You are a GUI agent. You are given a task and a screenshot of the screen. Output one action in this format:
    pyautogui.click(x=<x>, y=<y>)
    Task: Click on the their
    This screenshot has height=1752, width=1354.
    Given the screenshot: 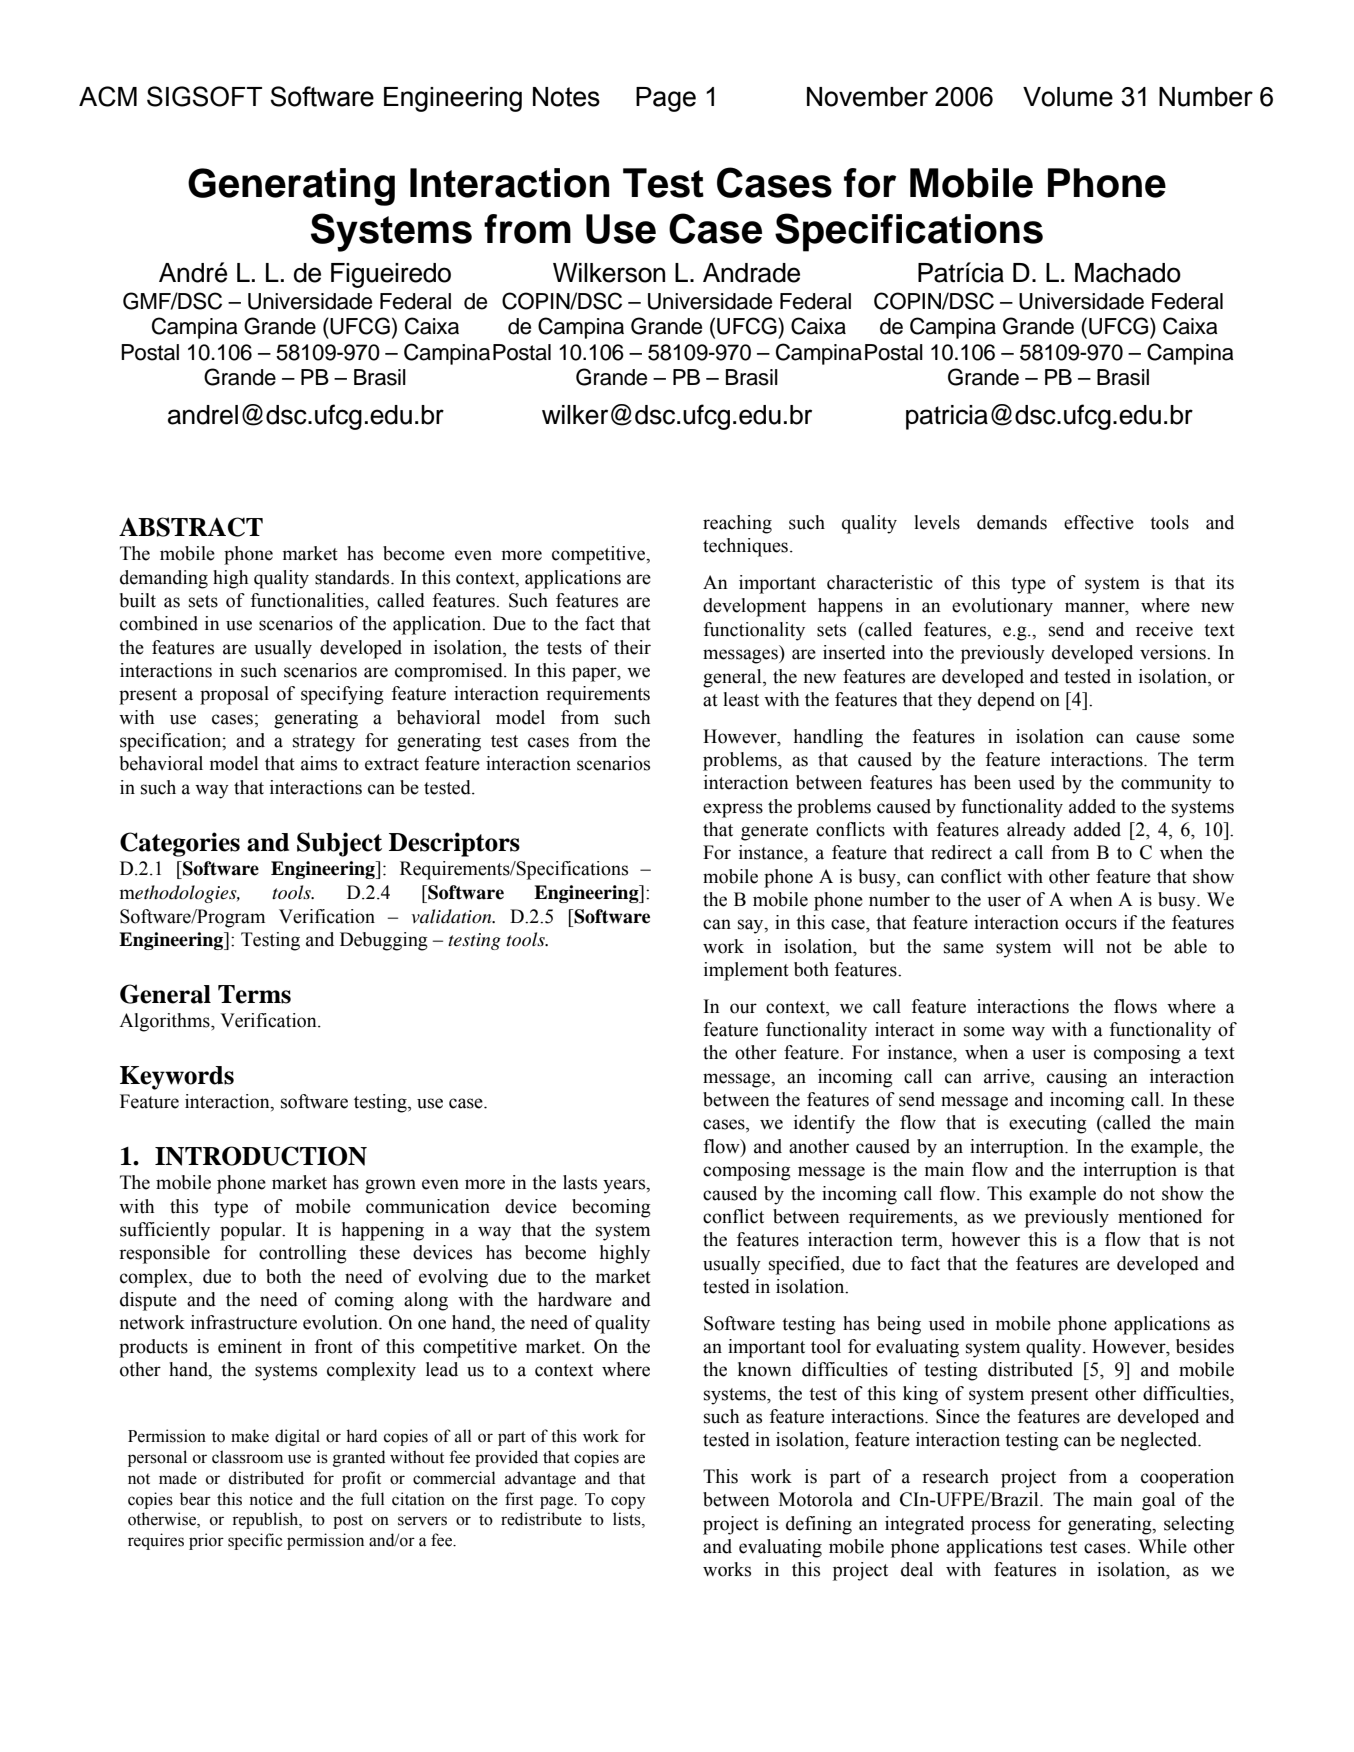 What is the action you would take?
    pyautogui.click(x=632, y=647)
